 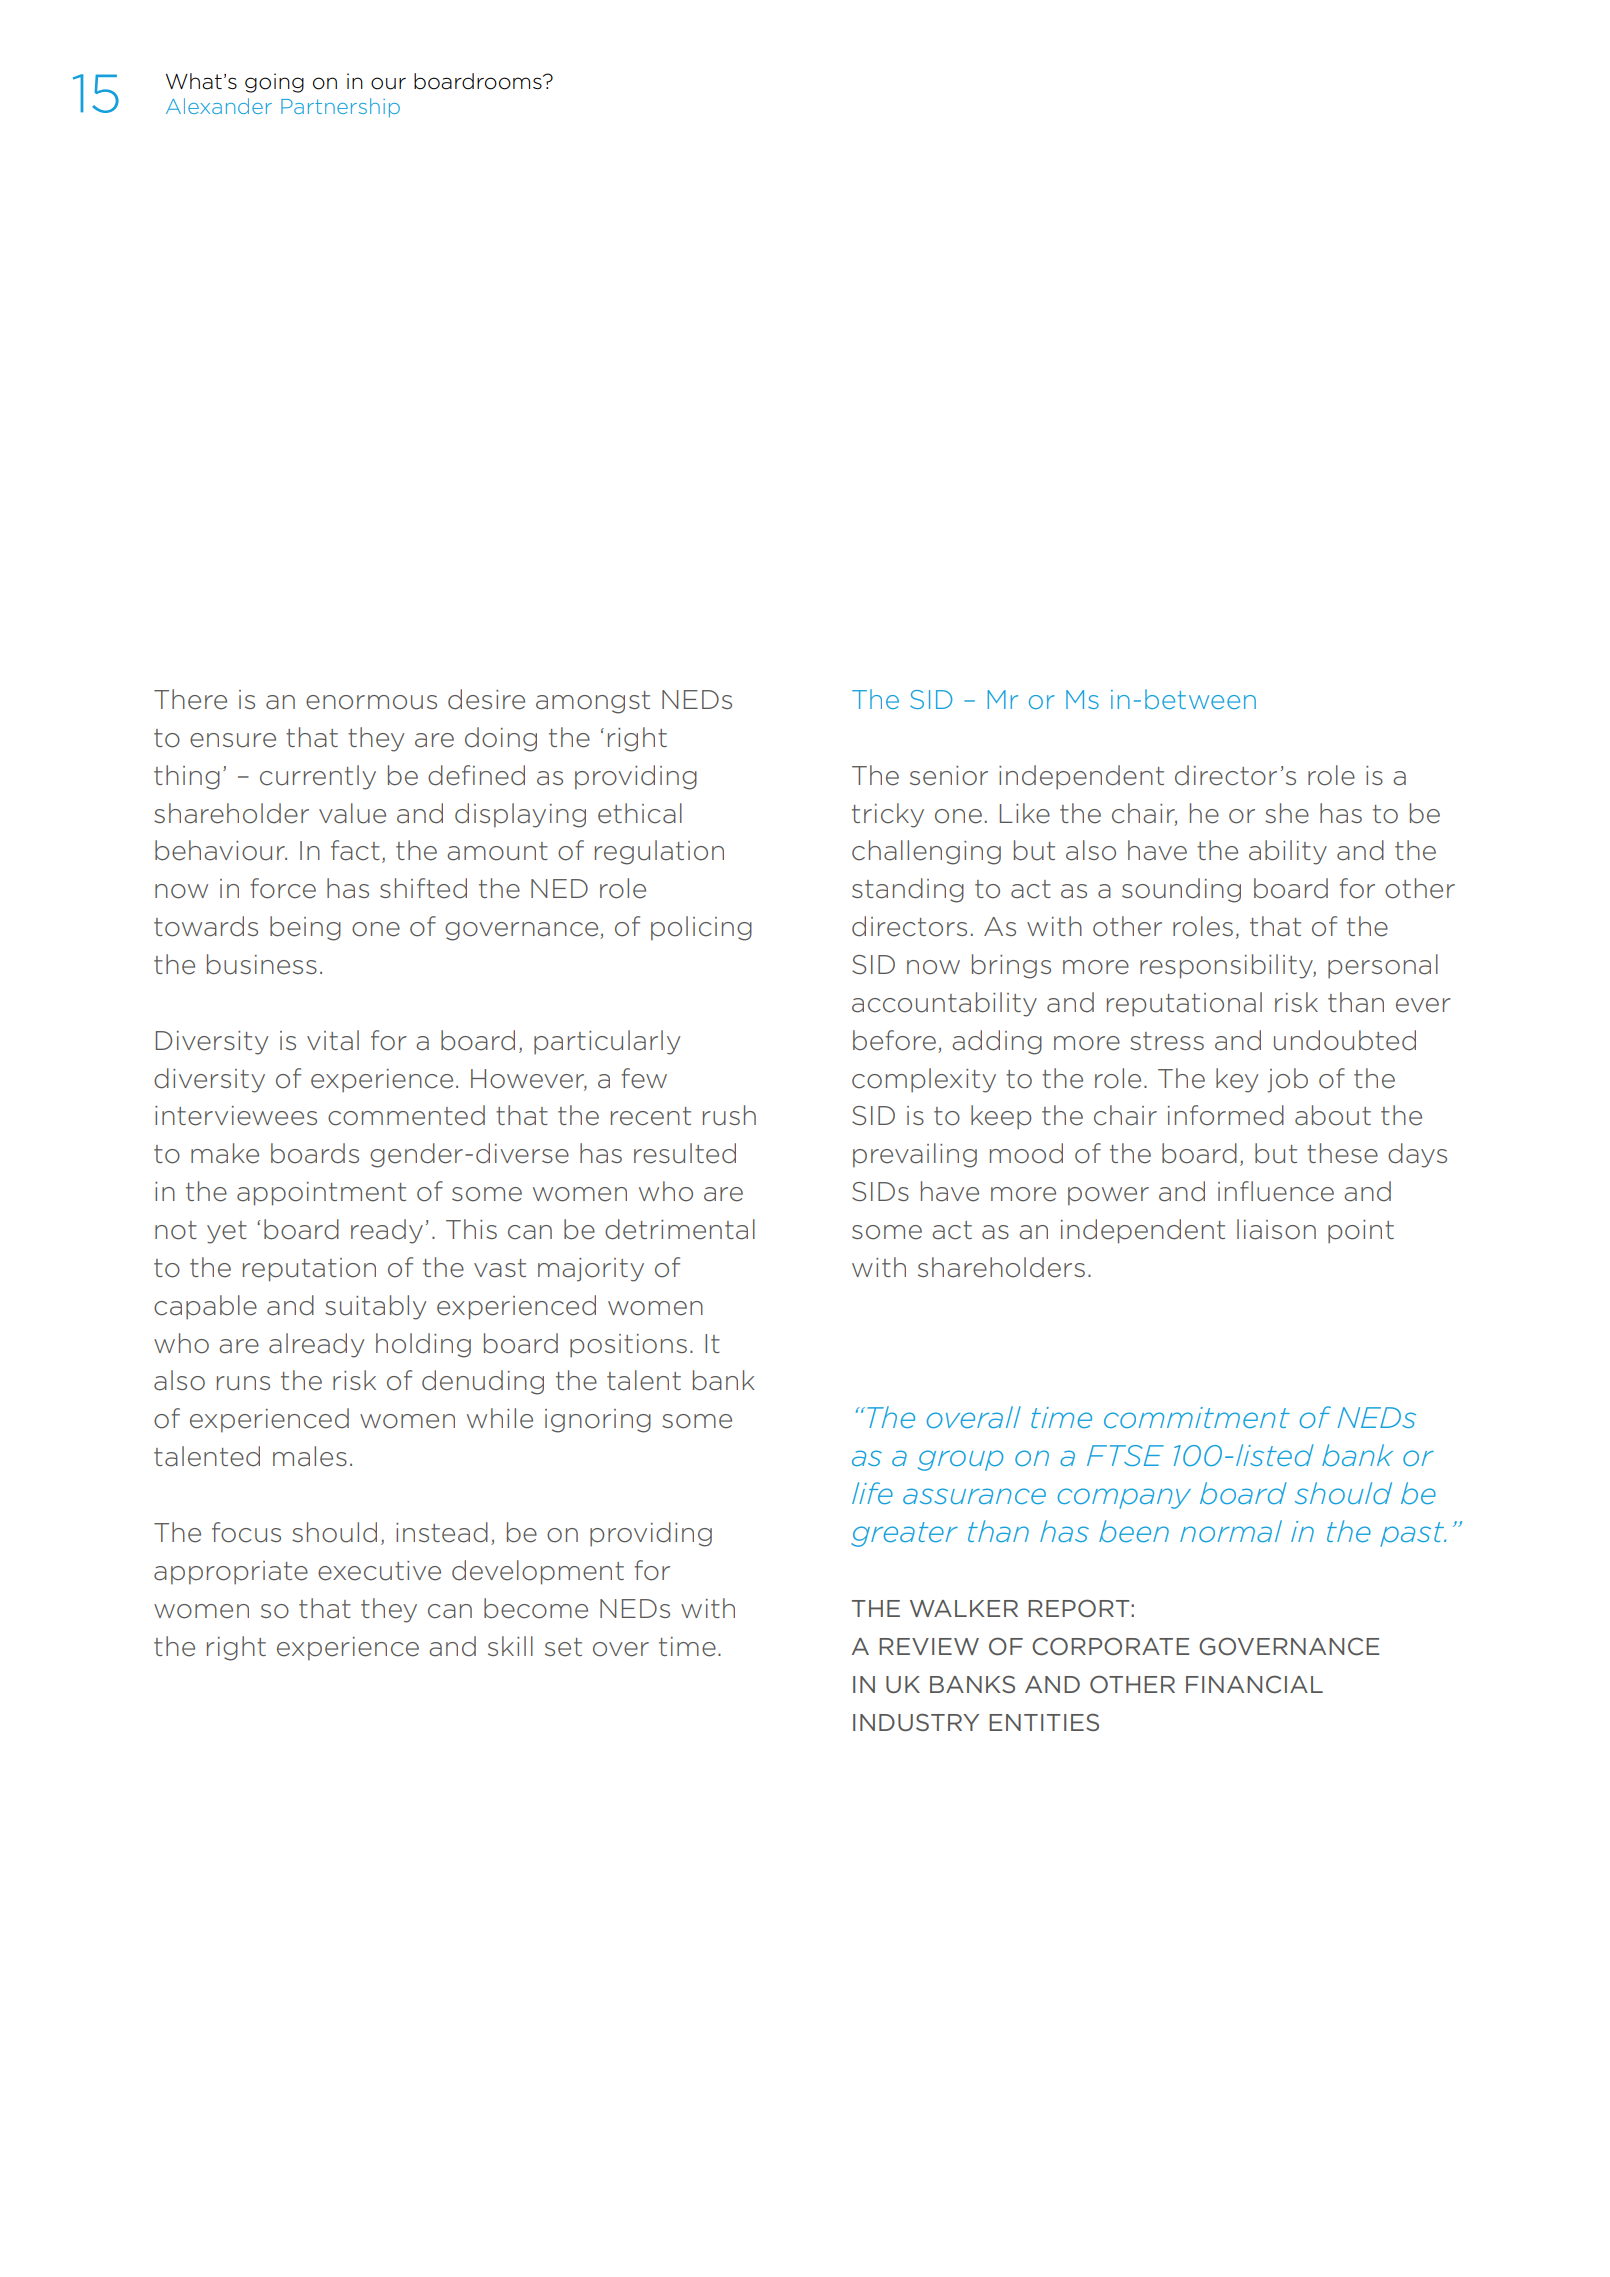 I want to click on Partnership, so click(x=340, y=108).
